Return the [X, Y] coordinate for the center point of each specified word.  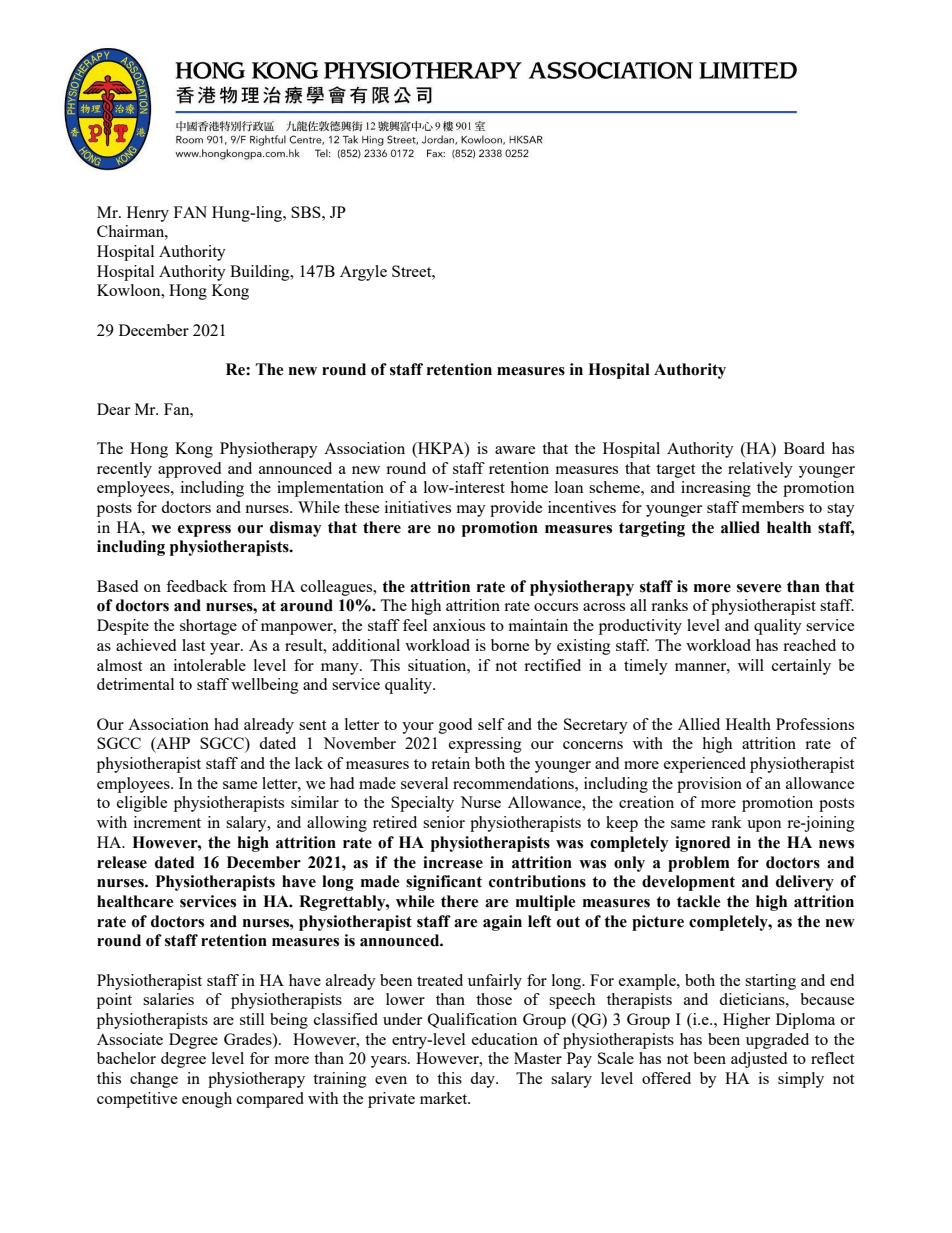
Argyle [363, 273]
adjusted [759, 1060]
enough [207, 1100]
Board [804, 448]
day [484, 1080]
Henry [148, 214]
